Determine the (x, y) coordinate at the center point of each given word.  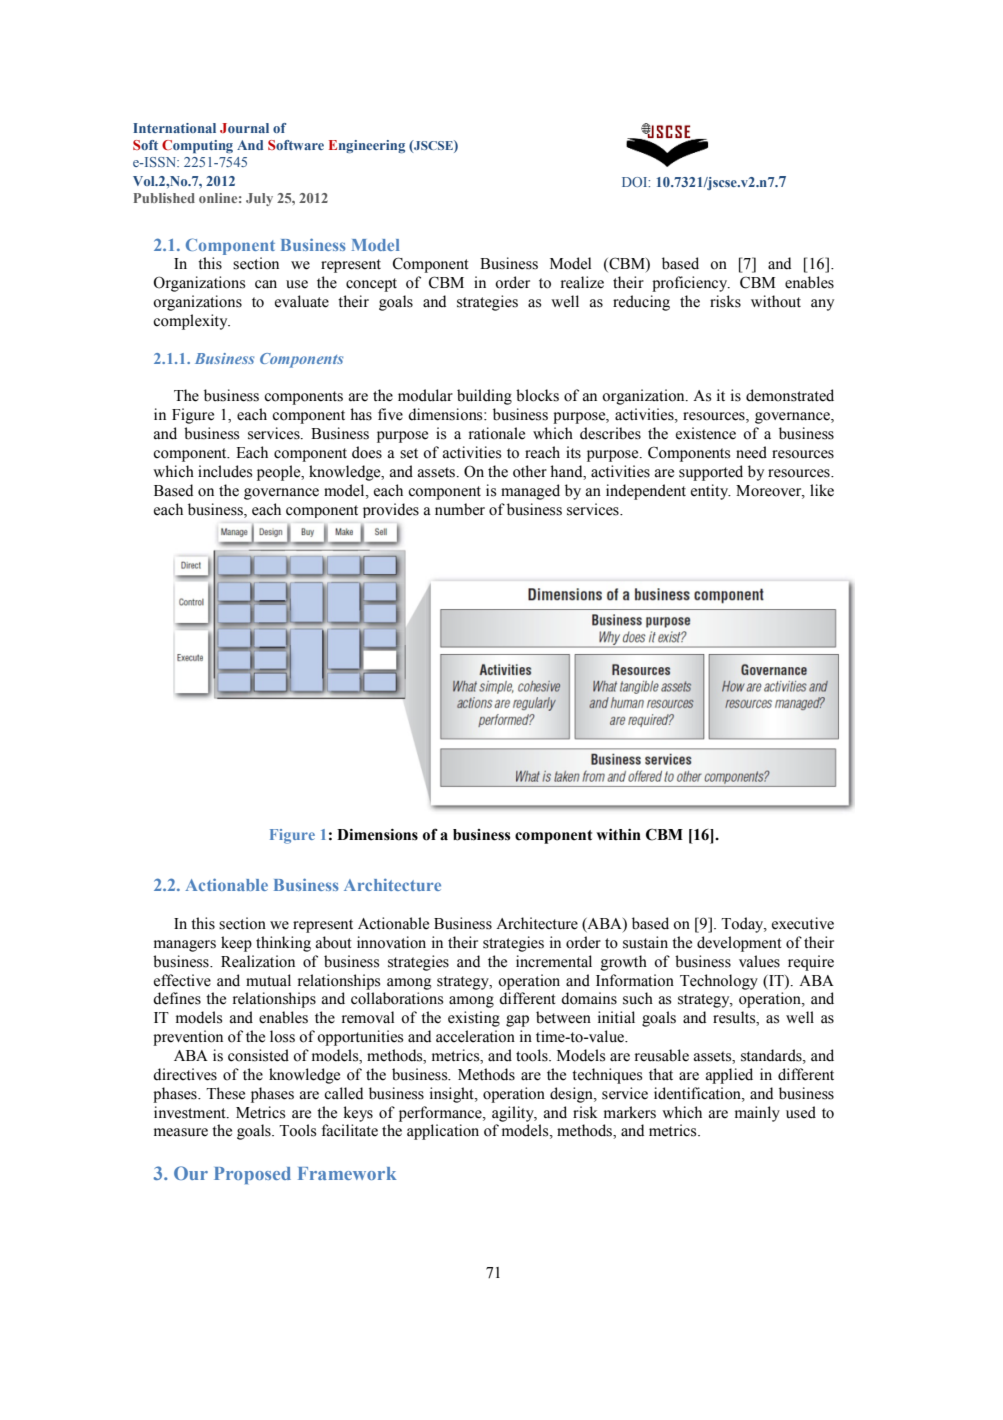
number (460, 509)
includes (225, 471)
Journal (244, 128)
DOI (636, 182)
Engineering (367, 146)
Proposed (252, 1175)
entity (711, 492)
